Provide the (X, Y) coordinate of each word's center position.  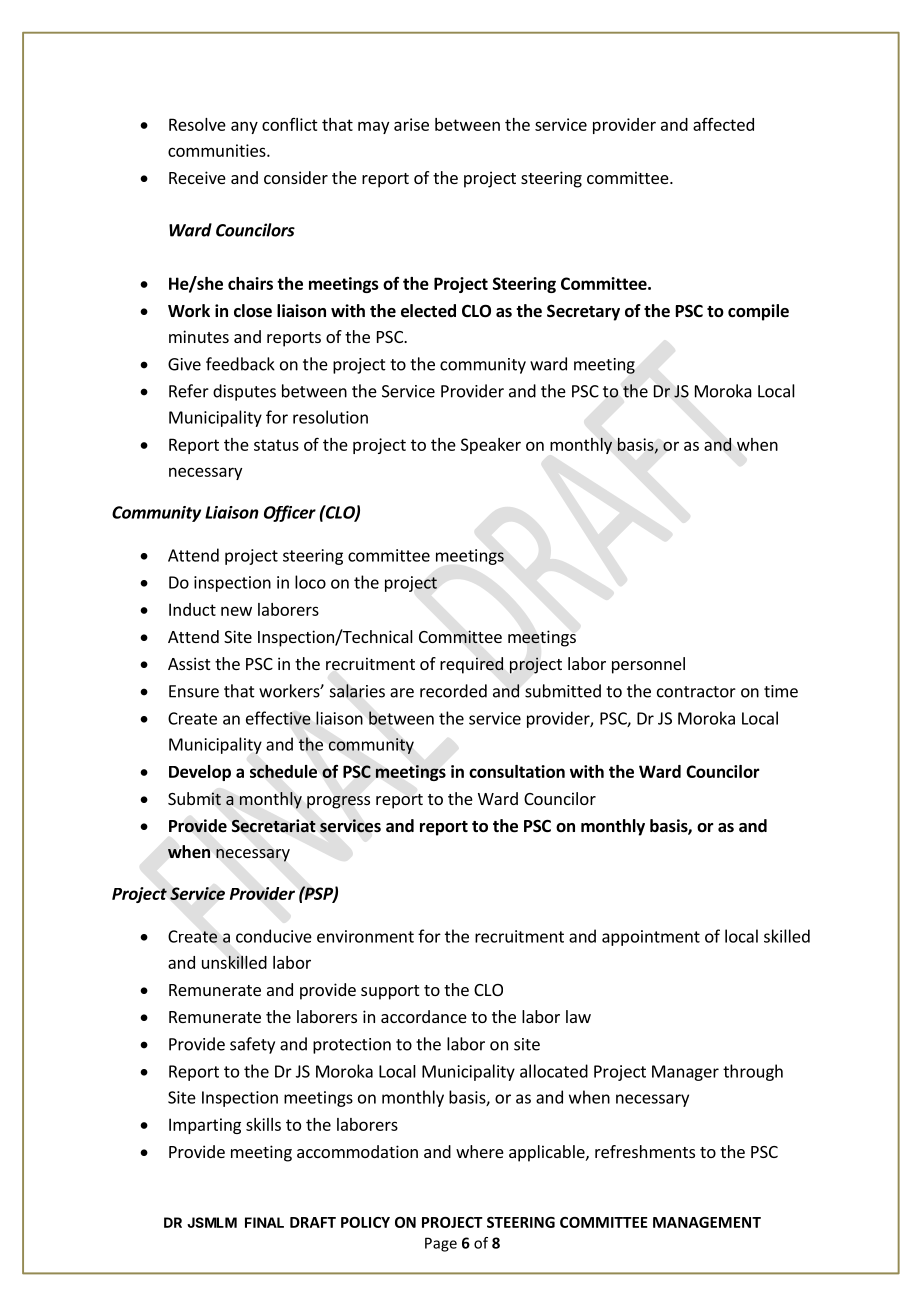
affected (723, 124)
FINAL (264, 1222)
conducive (274, 936)
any (244, 127)
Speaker (491, 446)
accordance (424, 1016)
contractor (696, 692)
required (471, 665)
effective (278, 718)
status (276, 445)
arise (411, 124)
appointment (651, 938)
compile (758, 312)
